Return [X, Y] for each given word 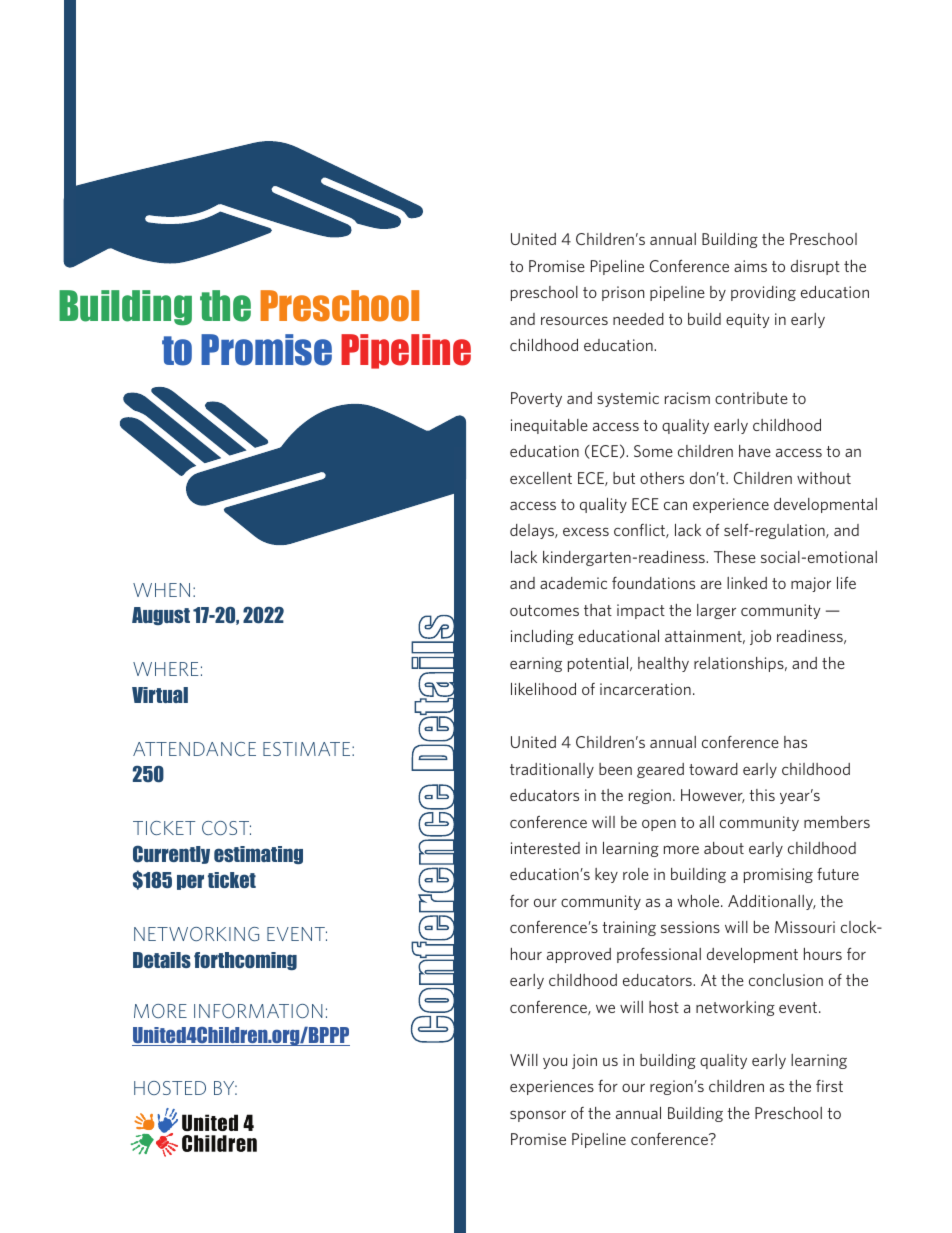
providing [763, 293]
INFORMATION [258, 1011]
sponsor [538, 1116]
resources [574, 320]
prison [623, 293]
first [829, 1086]
